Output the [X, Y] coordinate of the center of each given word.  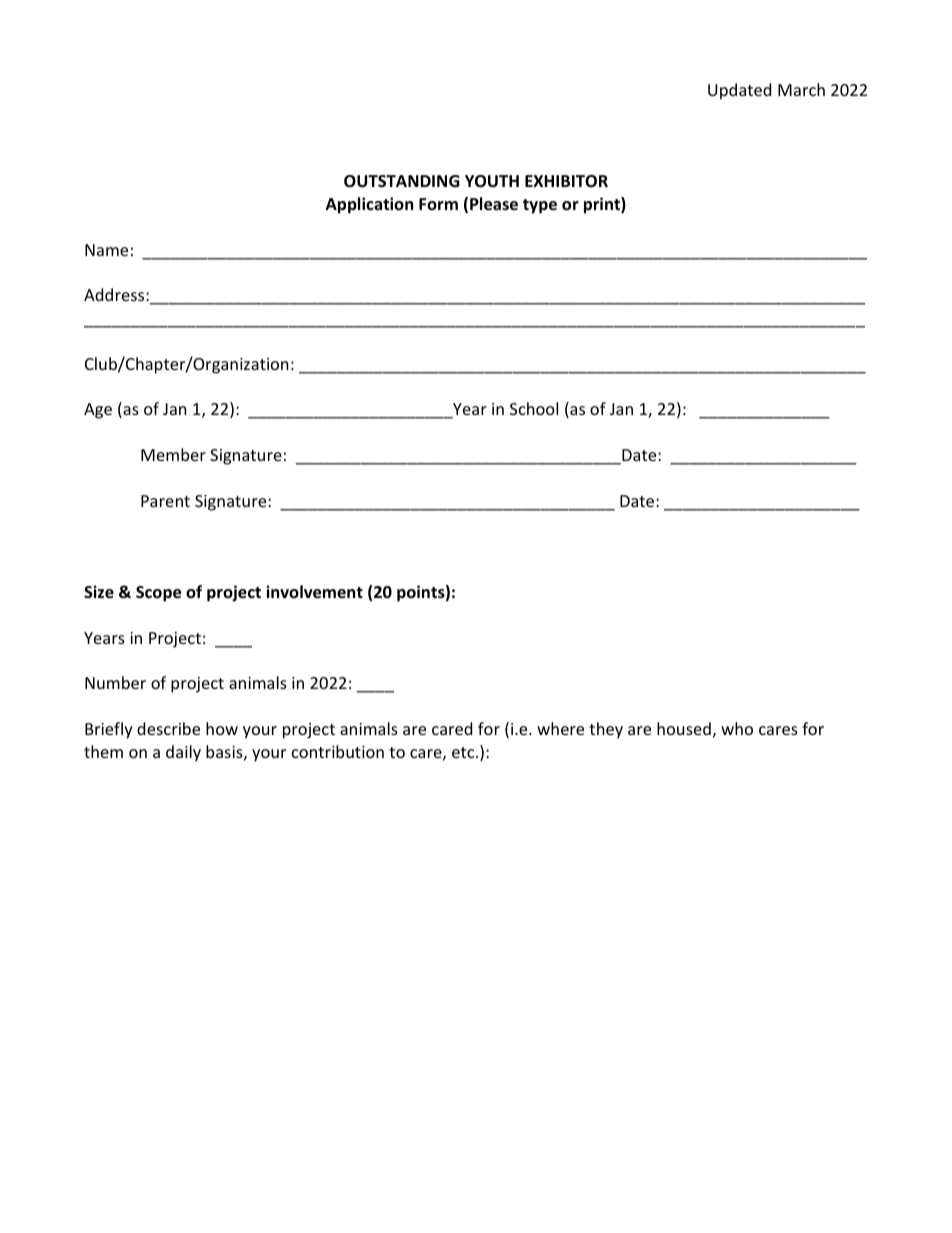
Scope [158, 594]
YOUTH [492, 181]
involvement [314, 592]
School [534, 408]
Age [98, 411]
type [540, 206]
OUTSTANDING [402, 181]
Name [106, 250]
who [737, 728]
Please [494, 204]
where [560, 728]
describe [168, 728]
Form [438, 204]
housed [684, 728]
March [801, 89]
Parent [165, 501]
